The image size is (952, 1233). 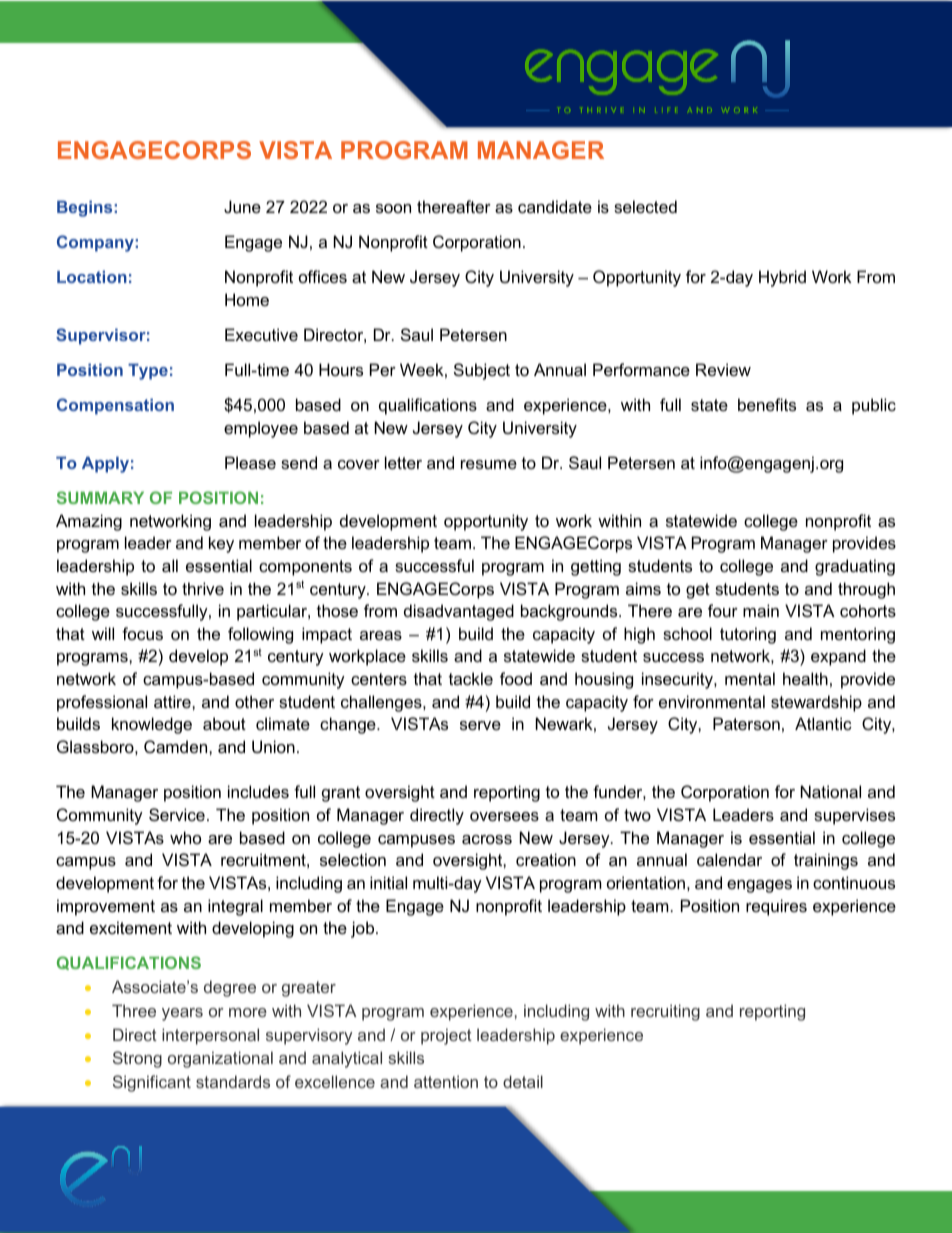 I want to click on Hybrid, so click(x=782, y=278).
